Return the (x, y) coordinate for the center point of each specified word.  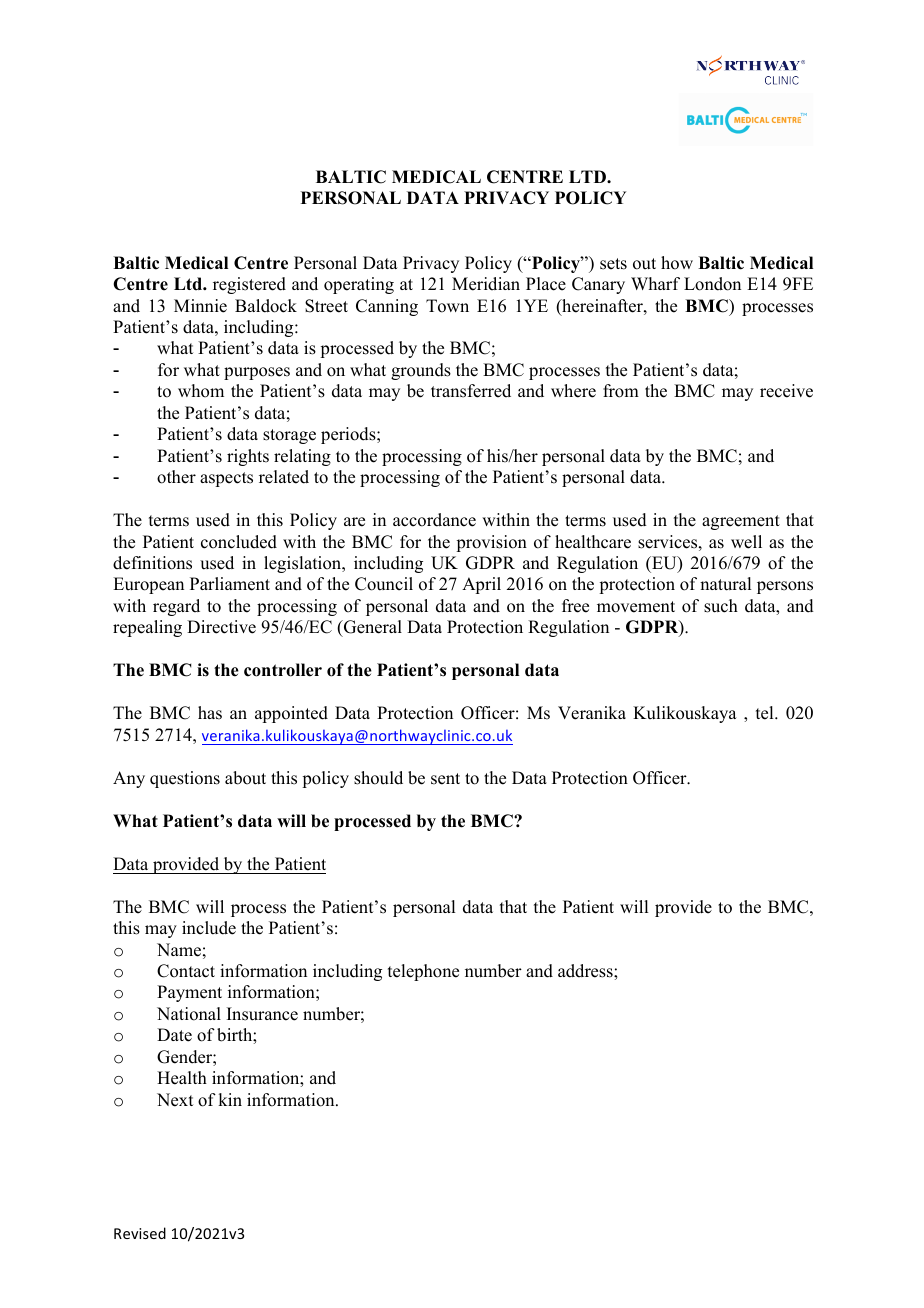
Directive (221, 627)
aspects (226, 479)
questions (185, 779)
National (189, 1014)
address (586, 971)
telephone (423, 972)
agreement (741, 522)
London (712, 284)
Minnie (200, 306)
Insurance (262, 1014)
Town (447, 306)
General (372, 628)
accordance (434, 520)
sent (445, 779)
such (721, 606)
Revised (140, 1233)
